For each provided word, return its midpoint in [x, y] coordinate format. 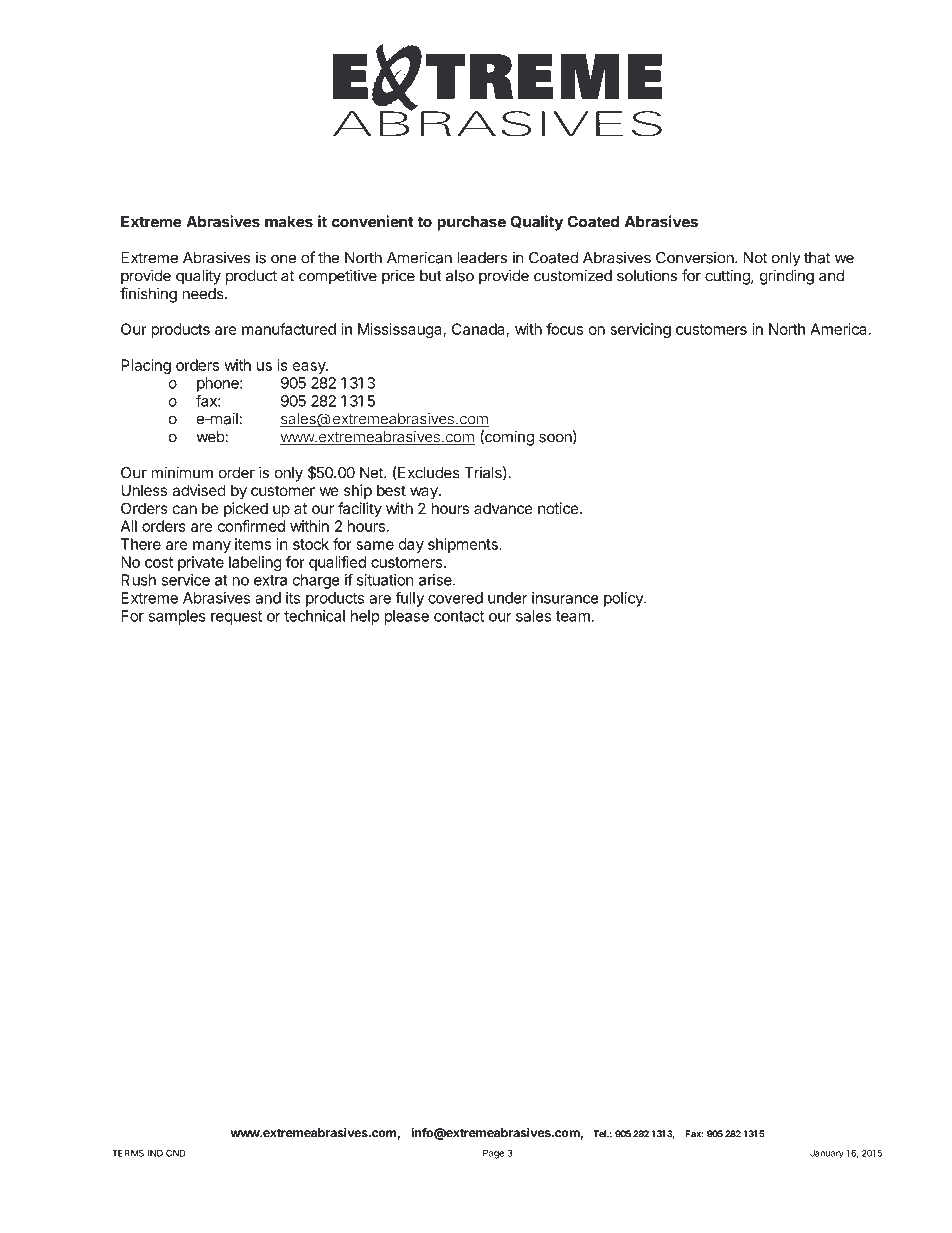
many [212, 547]
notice [558, 508]
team [573, 616]
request [236, 618]
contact [459, 616]
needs [204, 294]
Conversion [695, 257]
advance [503, 508]
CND [176, 1153]
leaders [482, 258]
